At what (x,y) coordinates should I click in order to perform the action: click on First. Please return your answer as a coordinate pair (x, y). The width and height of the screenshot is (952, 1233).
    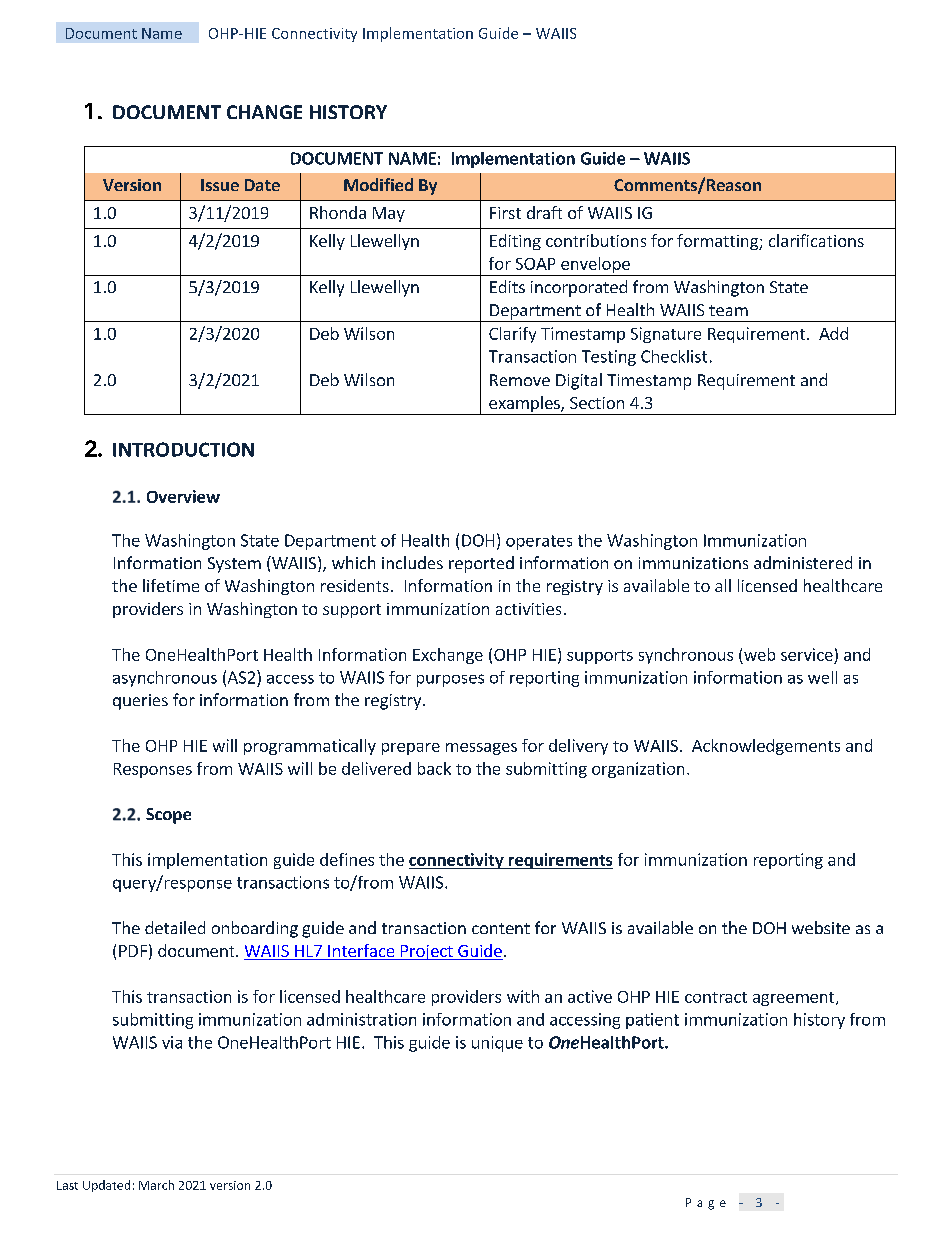
    Looking at the image, I should click on (505, 213).
